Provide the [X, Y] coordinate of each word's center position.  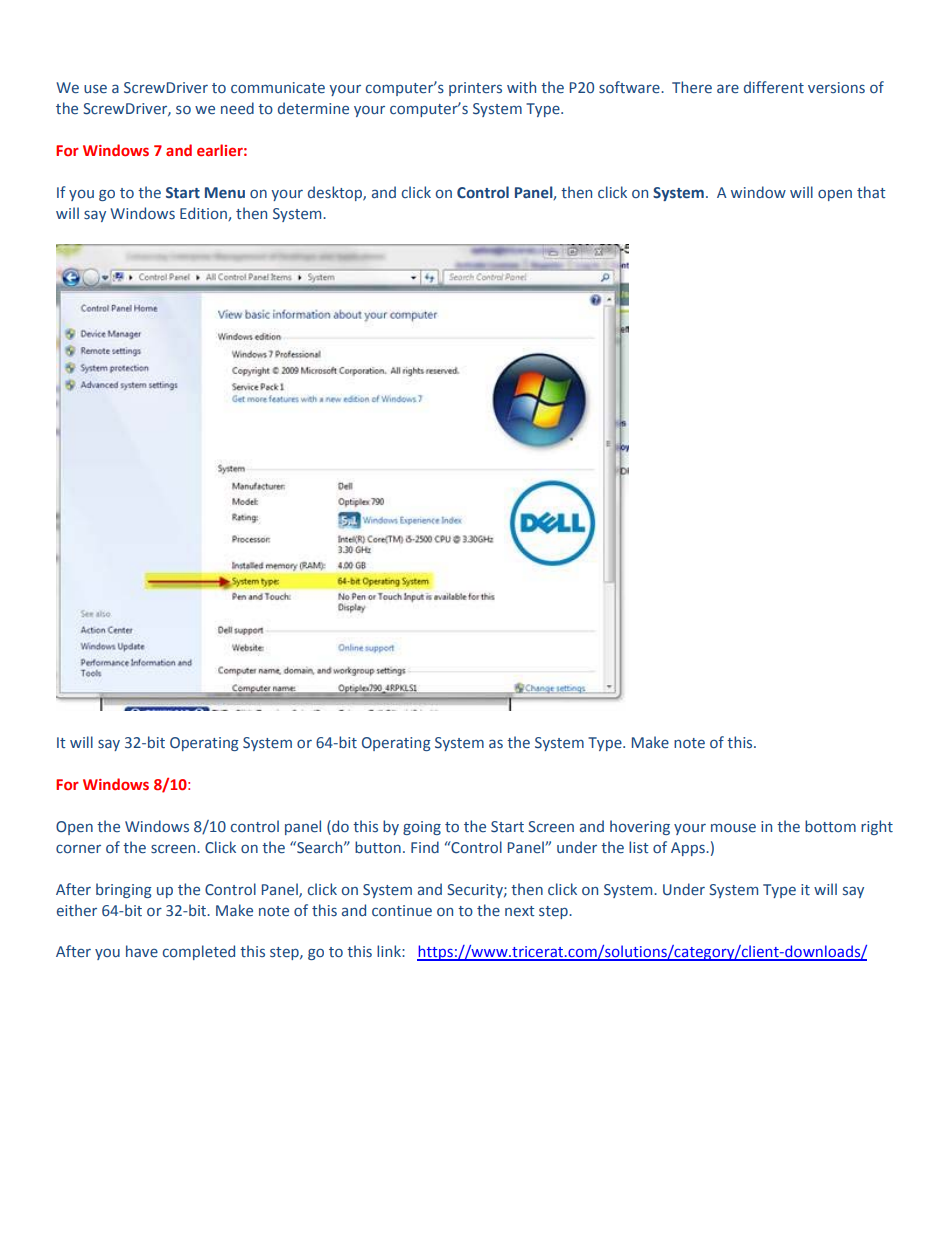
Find [425, 847]
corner [78, 849]
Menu [225, 193]
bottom [830, 826]
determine [313, 108]
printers [475, 89]
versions [836, 87]
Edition [204, 214]
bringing [124, 890]
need [237, 108]
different [774, 87]
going [422, 828]
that [871, 192]
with [521, 87]
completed [199, 952]
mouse [733, 828]
